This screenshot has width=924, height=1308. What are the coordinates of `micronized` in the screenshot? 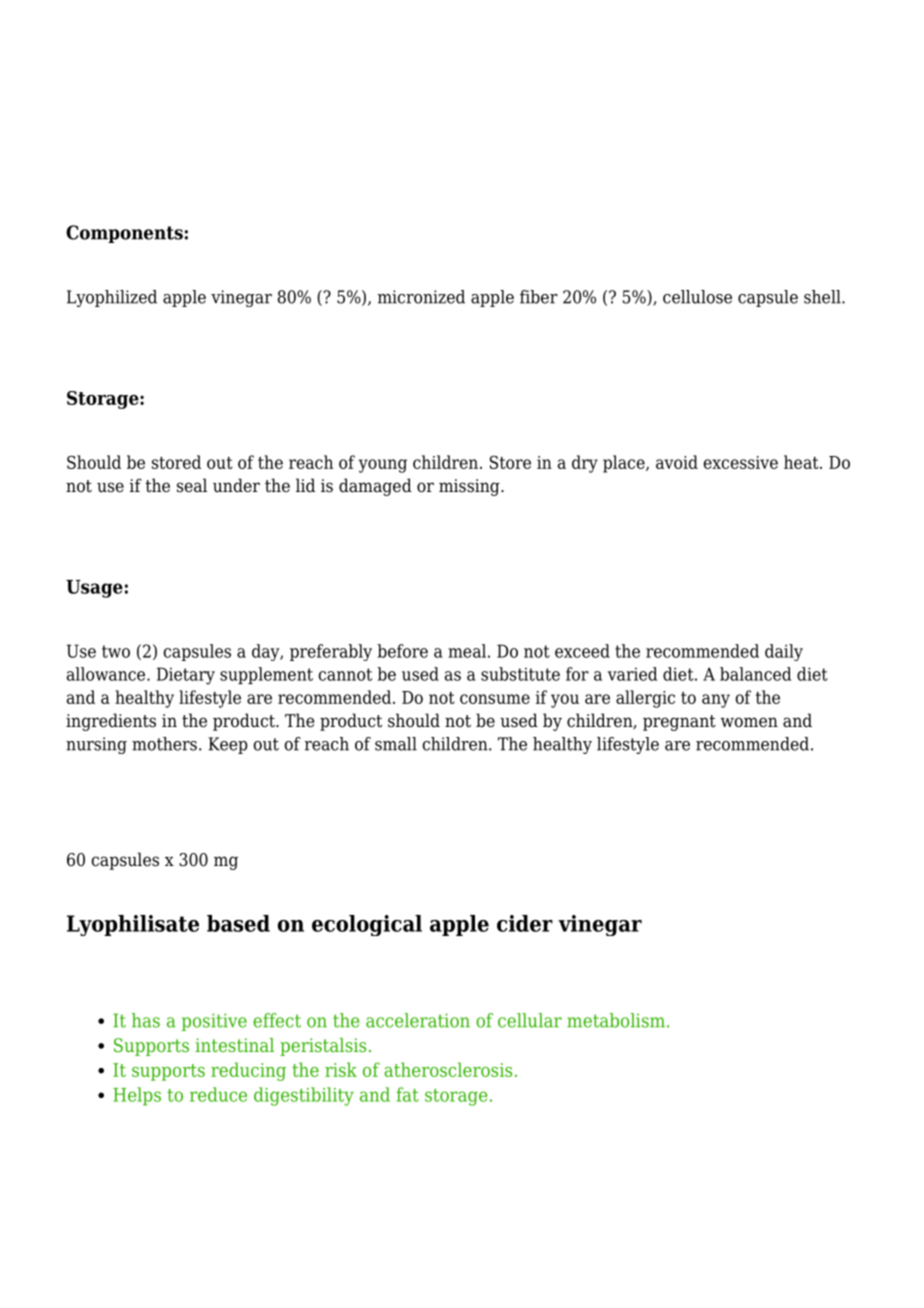 It's located at (421, 297).
